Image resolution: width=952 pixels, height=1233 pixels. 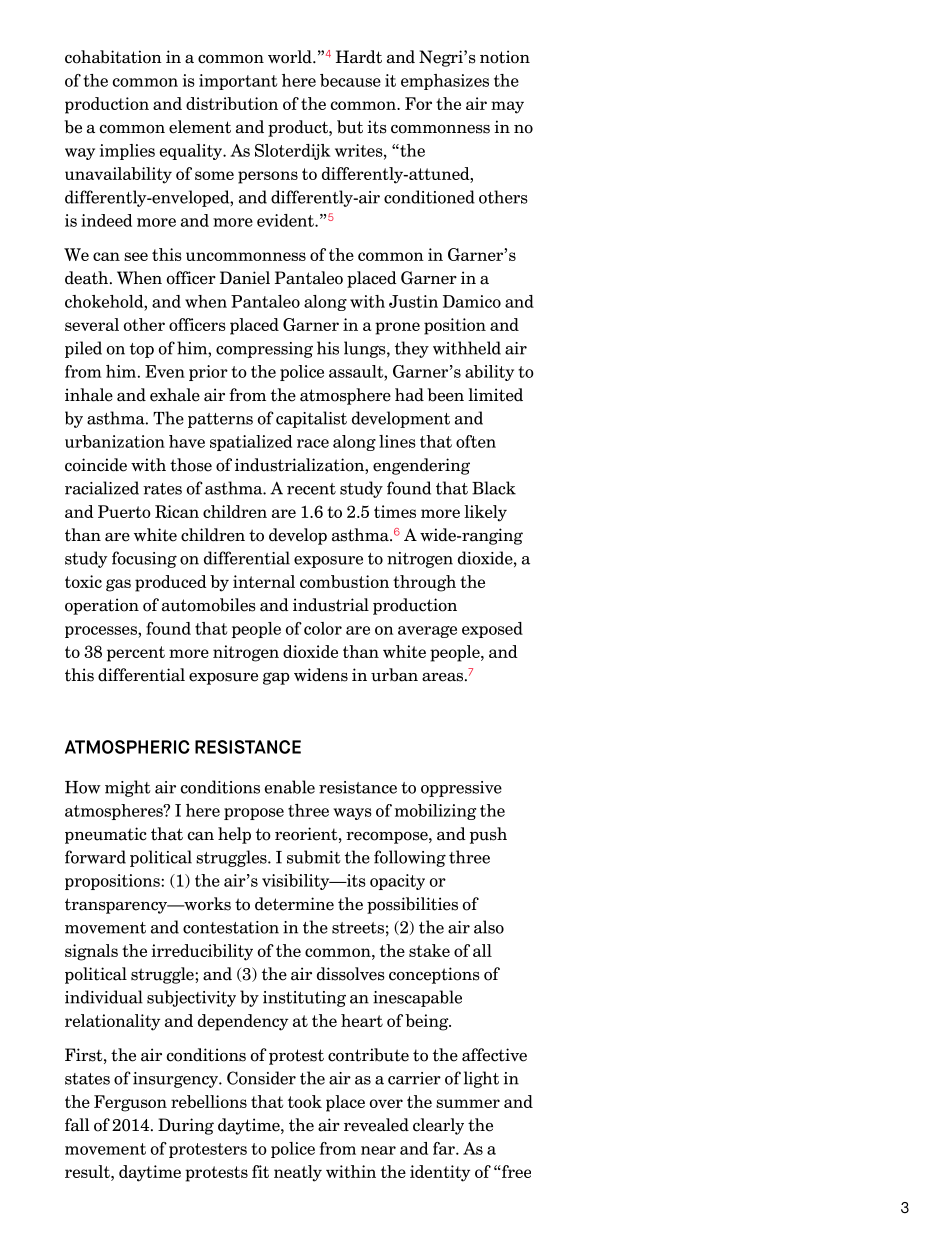 I want to click on see, so click(x=136, y=256).
